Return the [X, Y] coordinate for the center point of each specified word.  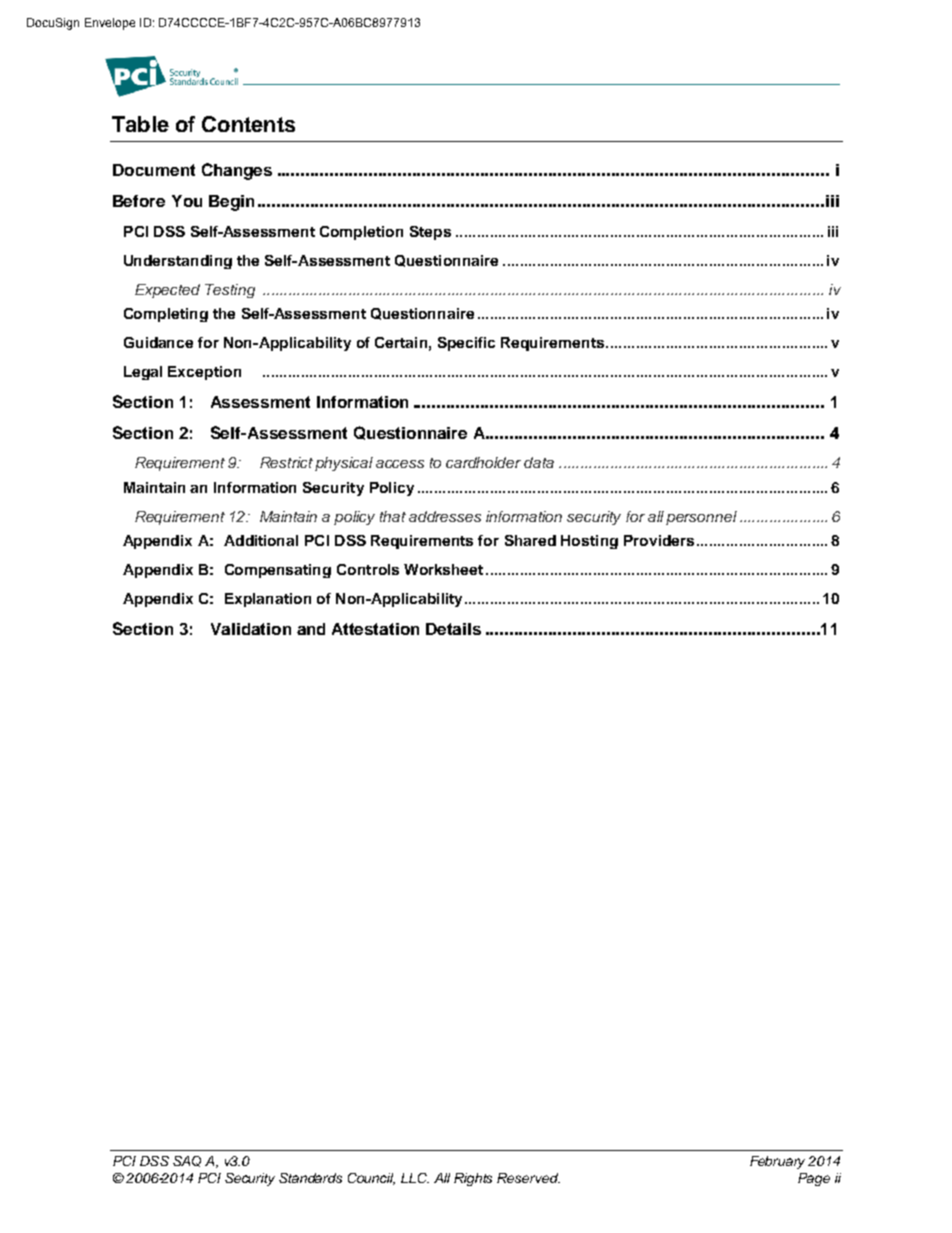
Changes [237, 171]
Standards [310, 1178]
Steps [430, 233]
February [777, 1162]
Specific [466, 344]
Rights [473, 1179]
